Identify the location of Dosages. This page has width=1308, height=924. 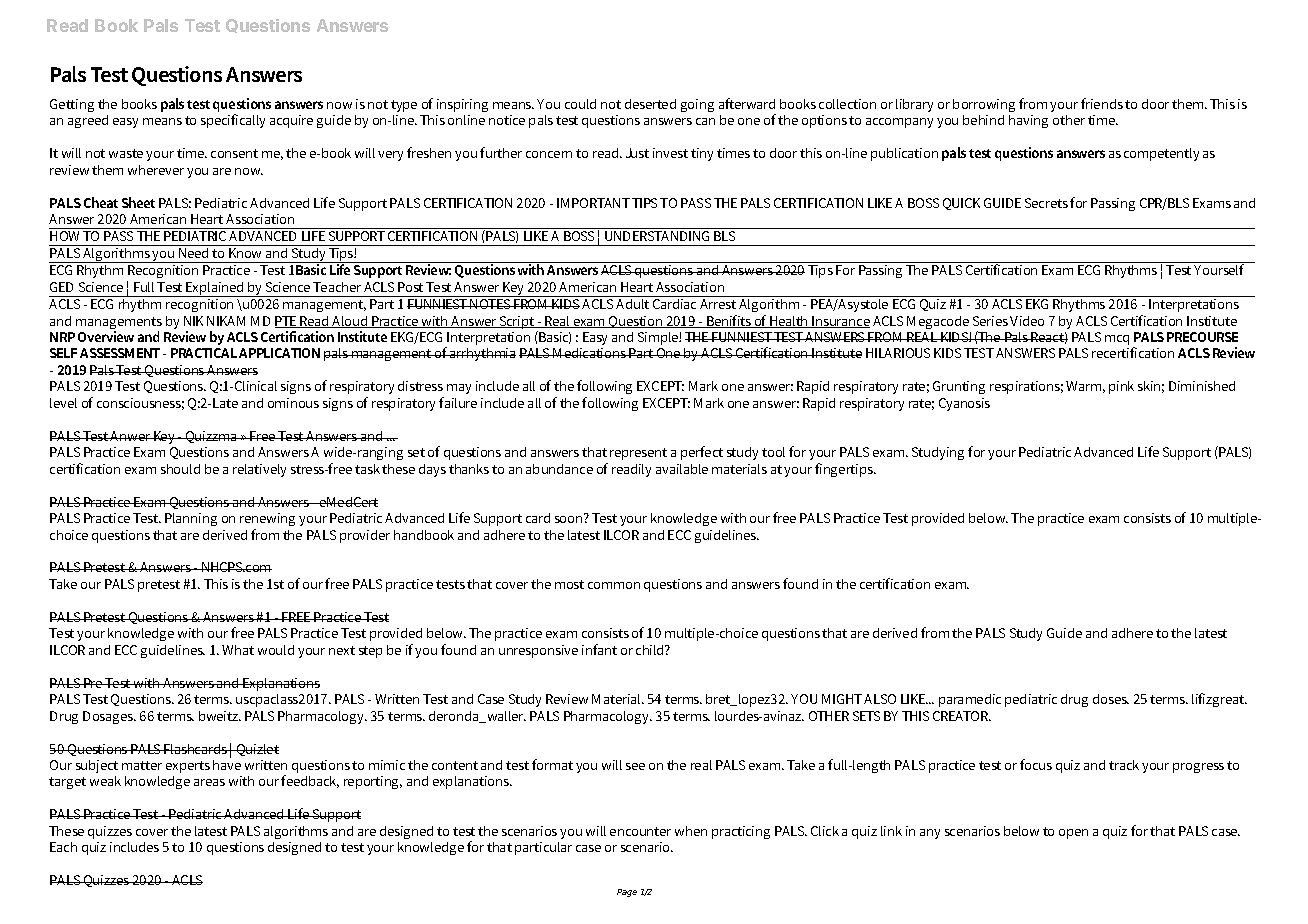
(109, 717).
